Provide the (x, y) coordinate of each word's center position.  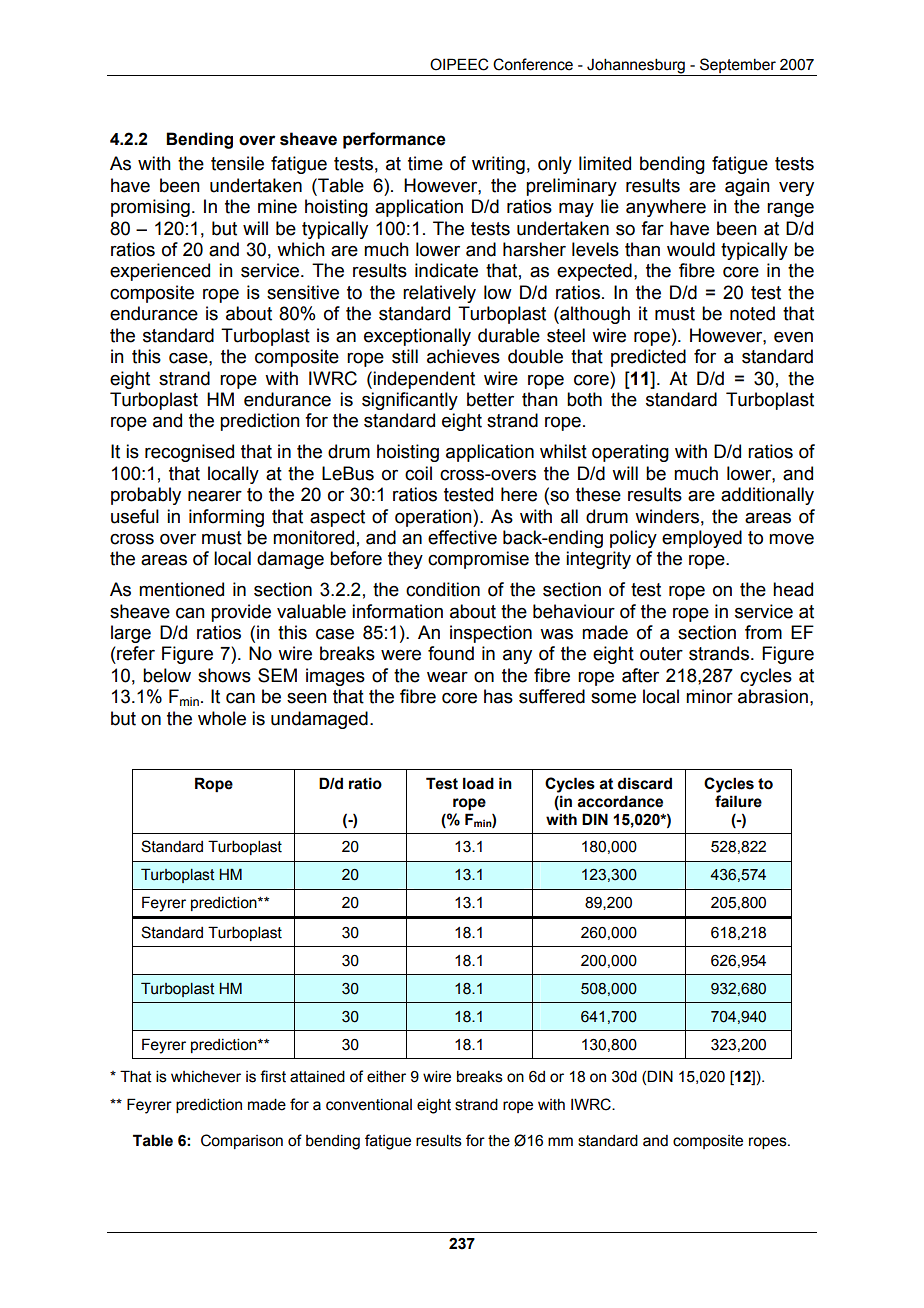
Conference (533, 64)
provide (241, 613)
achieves (463, 356)
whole (222, 718)
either (386, 1076)
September (738, 67)
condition (443, 589)
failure (738, 801)
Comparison (242, 1141)
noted (752, 313)
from (763, 632)
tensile (237, 163)
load (478, 783)
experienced (160, 272)
